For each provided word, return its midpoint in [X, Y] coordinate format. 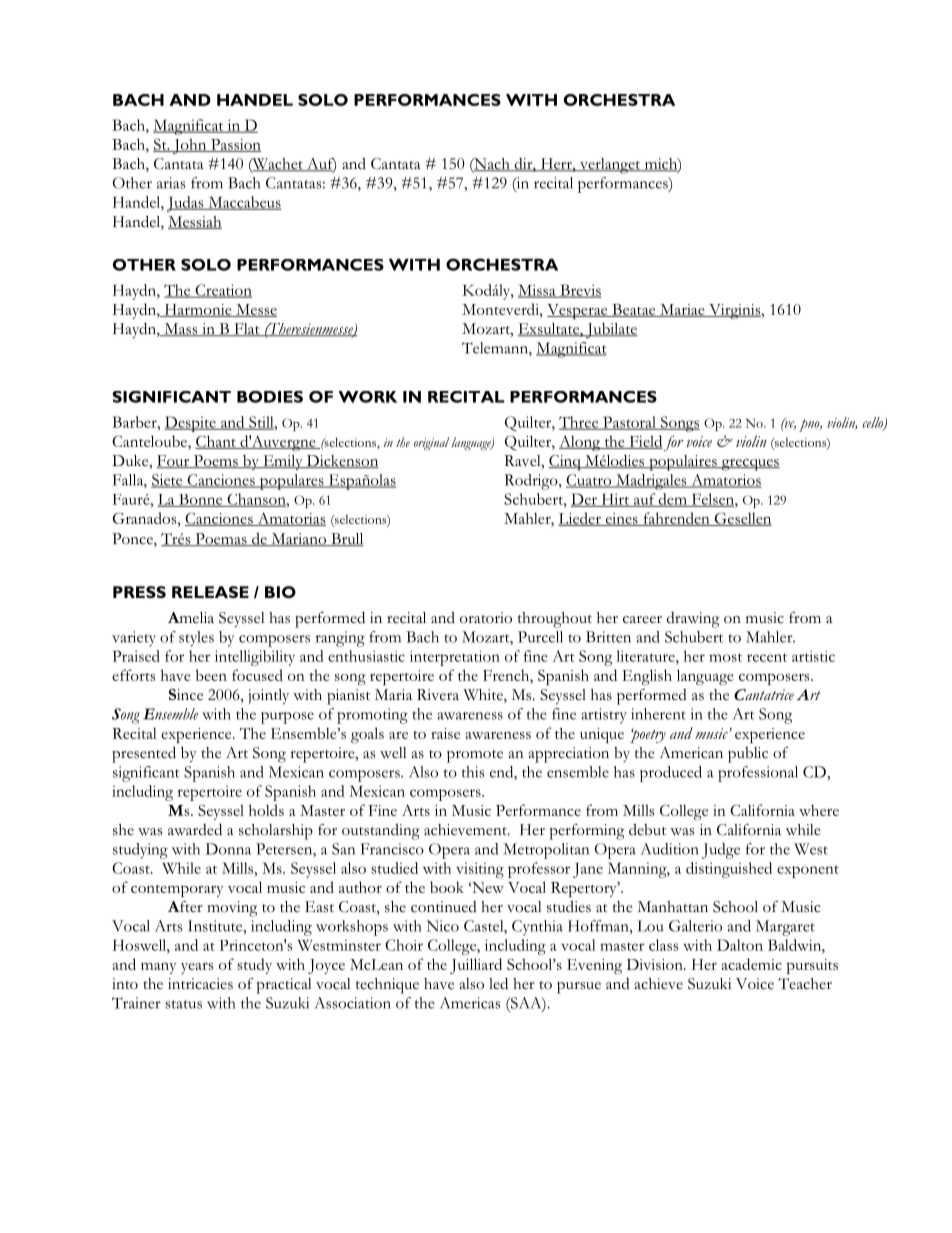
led [498, 984]
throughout [555, 620]
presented [144, 754]
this [473, 772]
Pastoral [629, 423]
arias [171, 183]
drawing [693, 620]
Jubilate [611, 331]
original [431, 443]
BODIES [270, 397]
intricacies [200, 984]
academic [751, 964]
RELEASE [210, 592]
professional [758, 774]
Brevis [580, 291]
